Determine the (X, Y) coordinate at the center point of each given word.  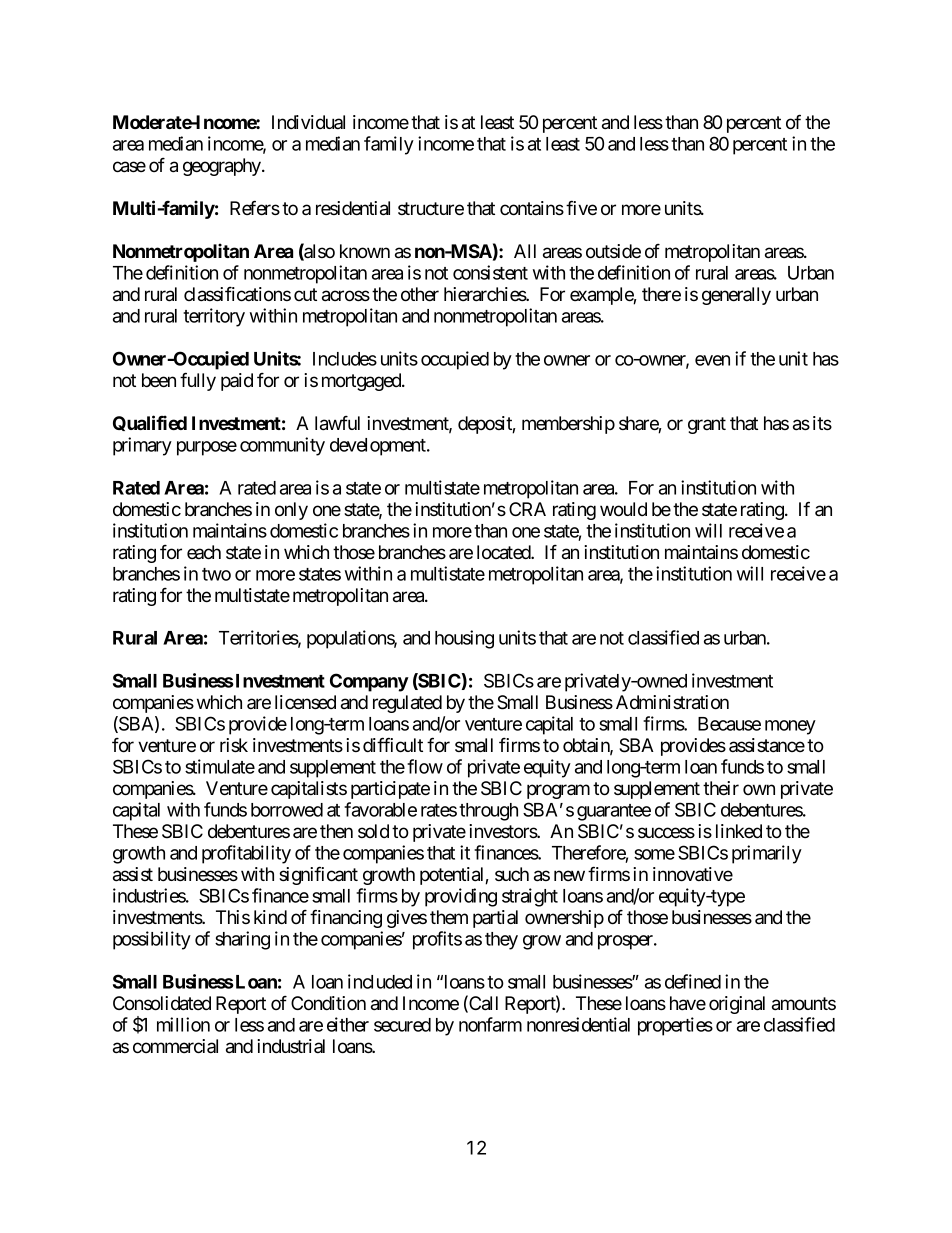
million (183, 1024)
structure (431, 208)
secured (402, 1025)
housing (464, 639)
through (488, 812)
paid (237, 382)
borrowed (287, 810)
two (216, 574)
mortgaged (362, 382)
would (623, 509)
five (581, 207)
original (737, 1005)
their (721, 788)
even (712, 360)
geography (223, 167)
